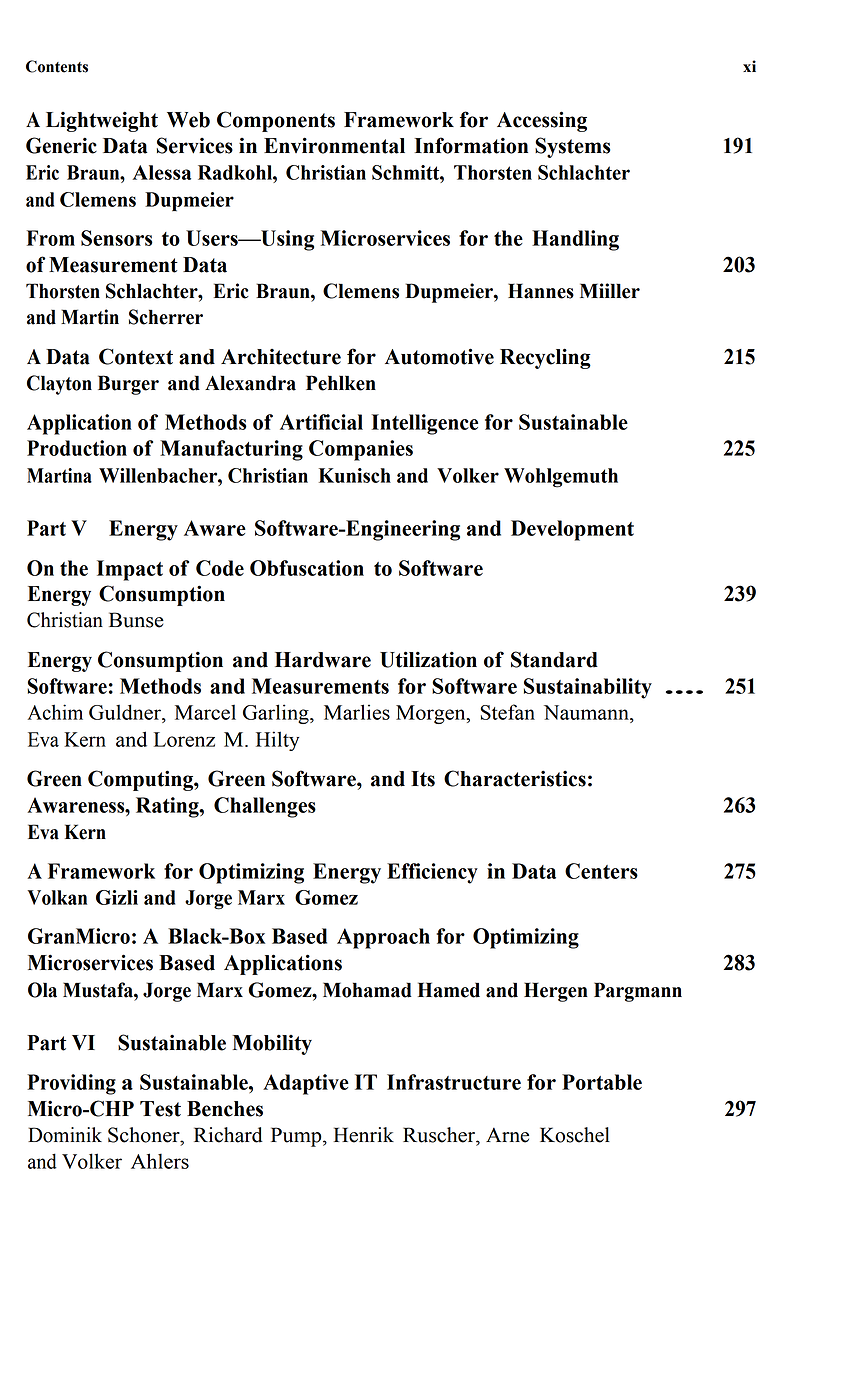  I want to click on Artificial, so click(321, 422).
